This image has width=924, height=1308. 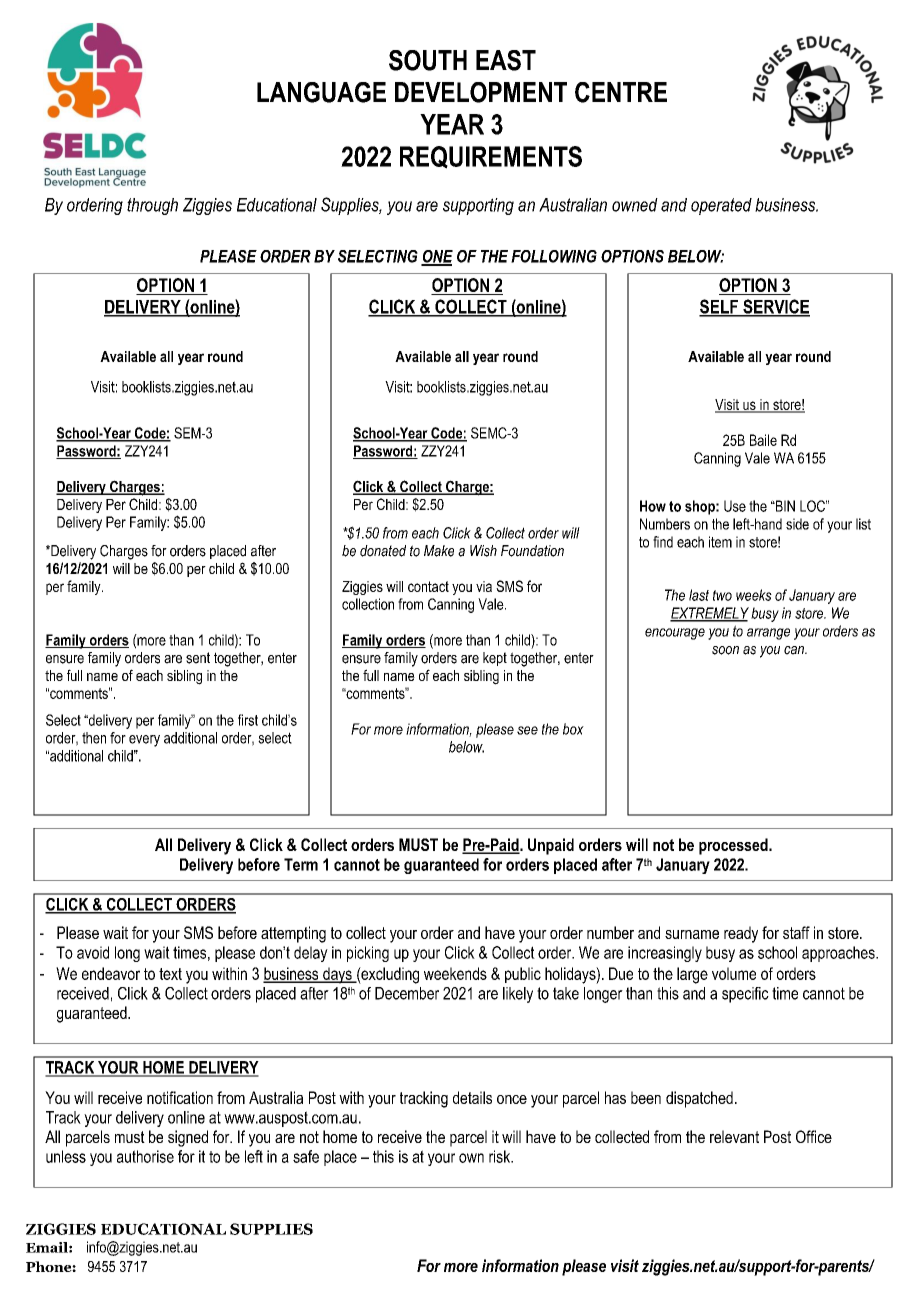 I want to click on DEVELOPMENT, so click(x=481, y=92).
